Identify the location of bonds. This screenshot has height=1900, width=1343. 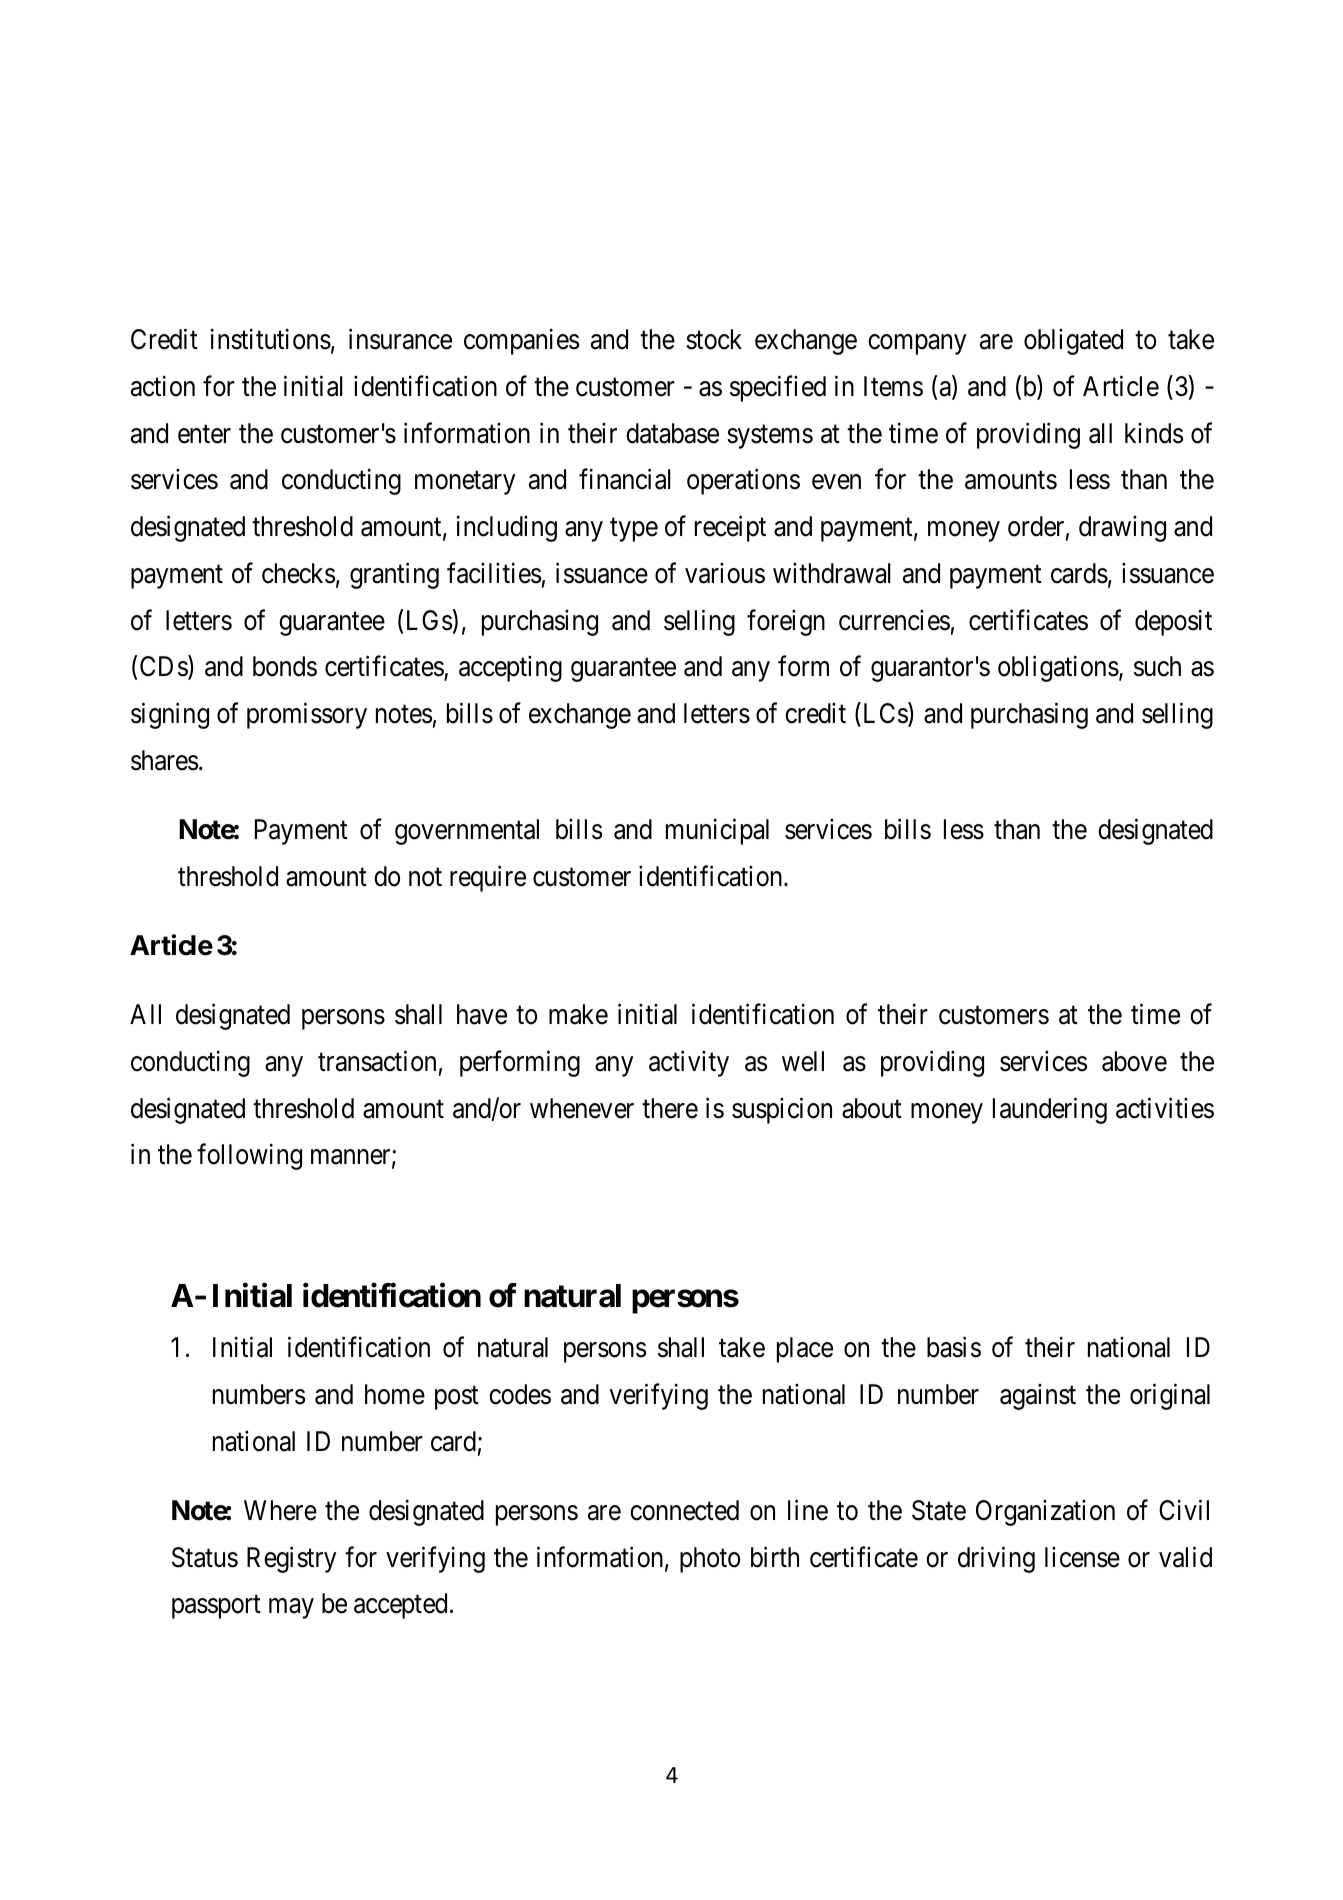
(285, 666).
